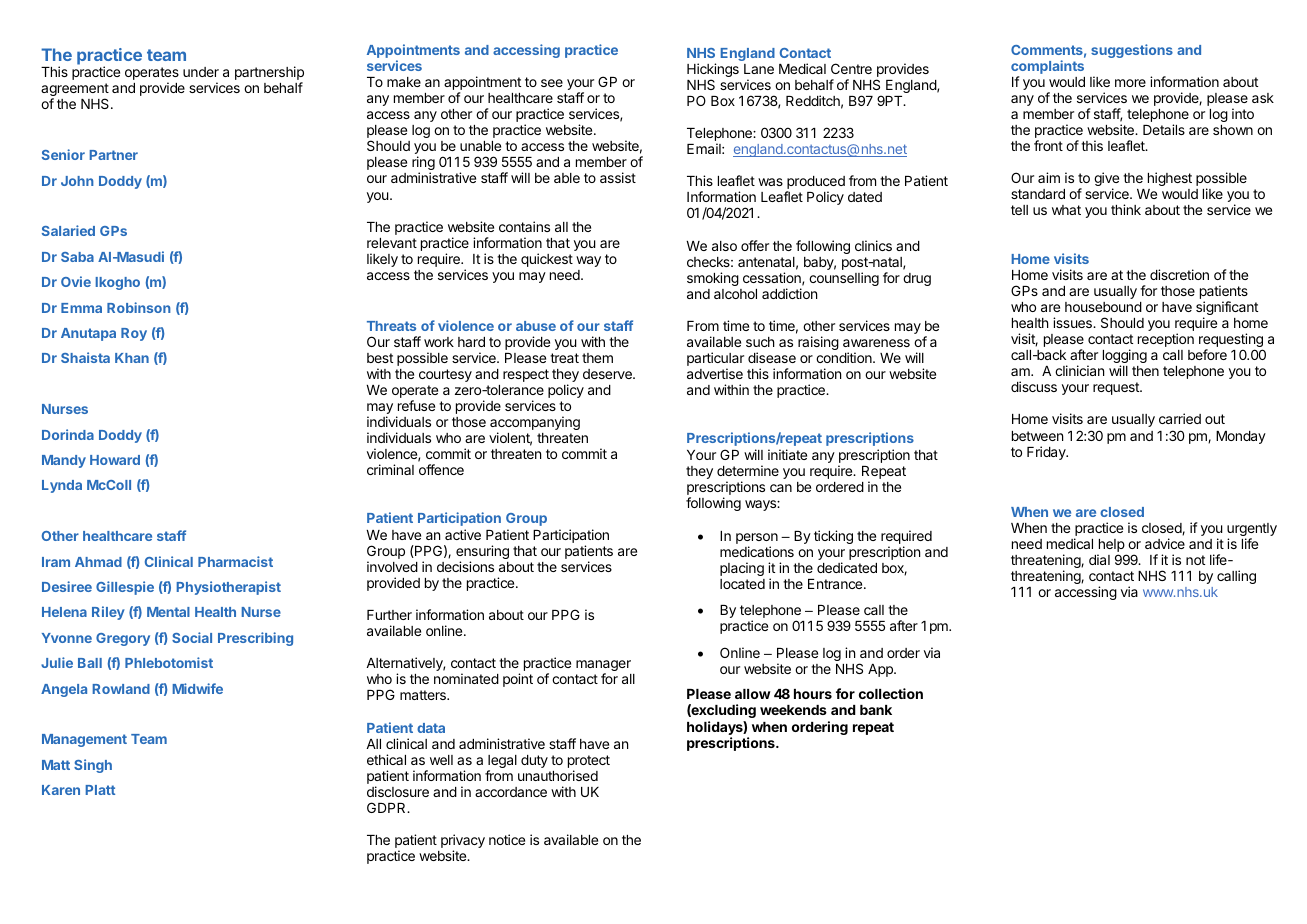 This screenshot has width=1307, height=924. I want to click on Lane, so click(759, 69).
